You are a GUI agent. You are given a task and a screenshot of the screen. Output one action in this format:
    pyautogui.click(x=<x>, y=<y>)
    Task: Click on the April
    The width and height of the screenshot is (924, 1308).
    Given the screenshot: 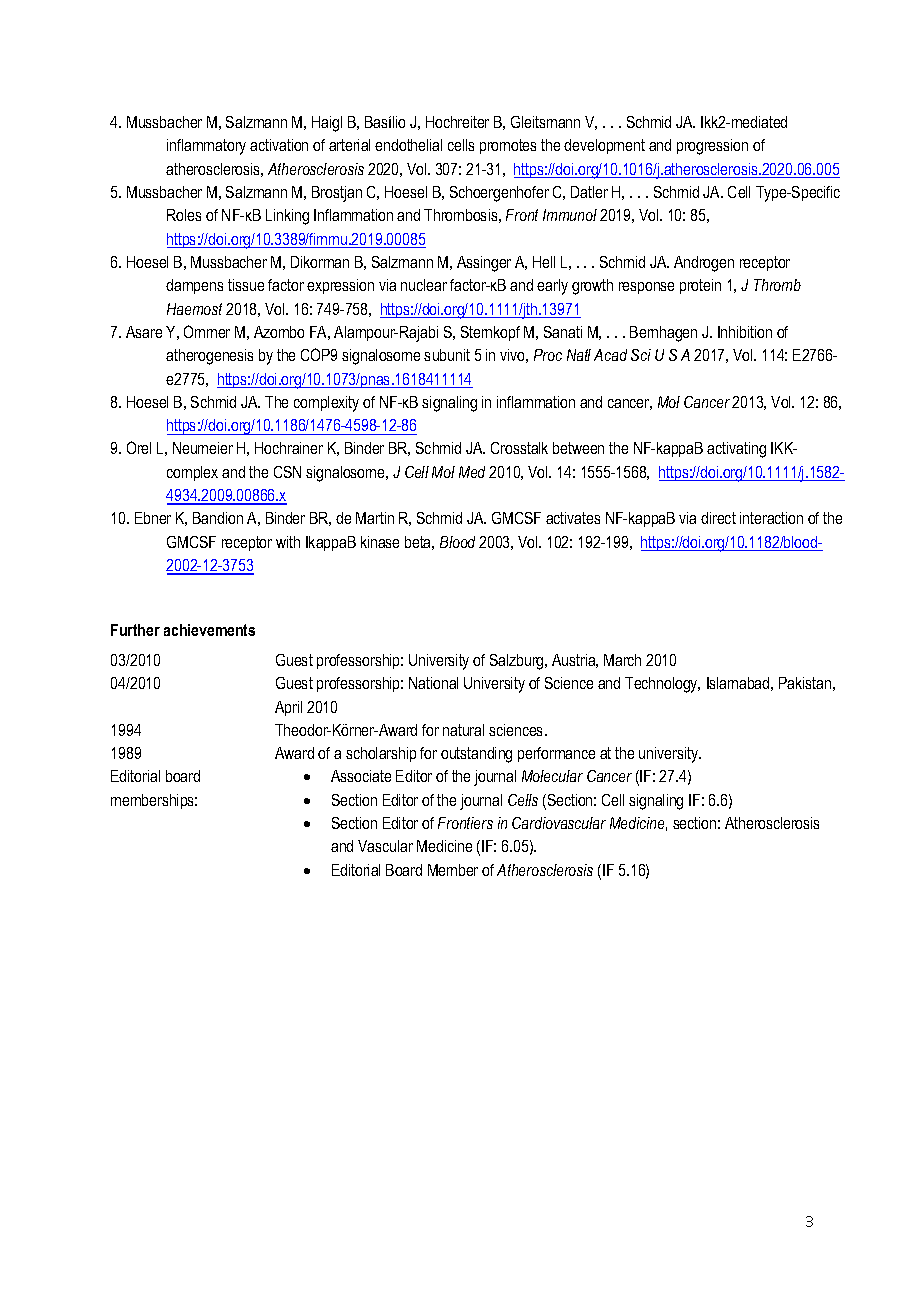 What is the action you would take?
    pyautogui.click(x=288, y=708)
